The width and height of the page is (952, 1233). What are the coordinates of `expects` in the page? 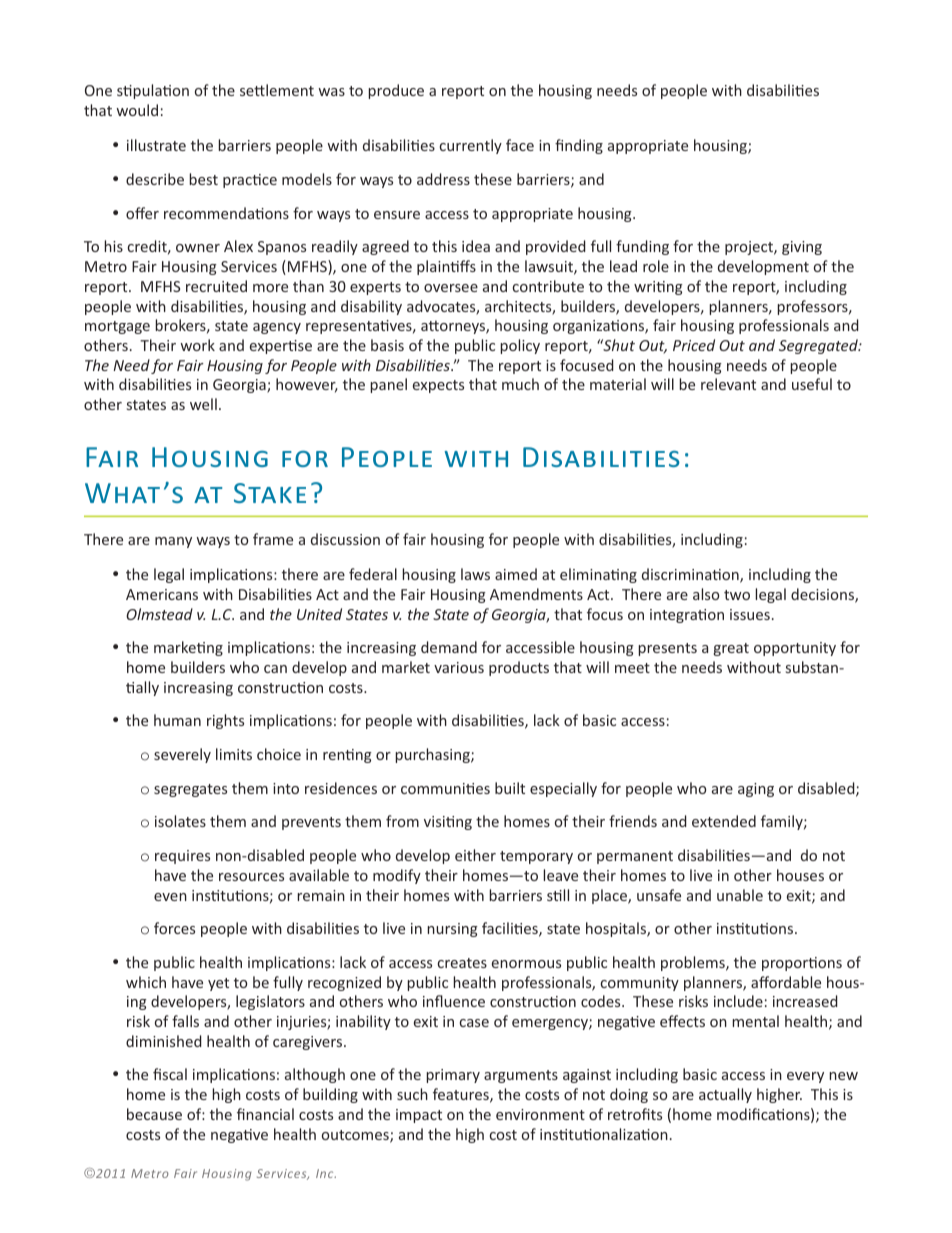 It's located at (438, 386).
